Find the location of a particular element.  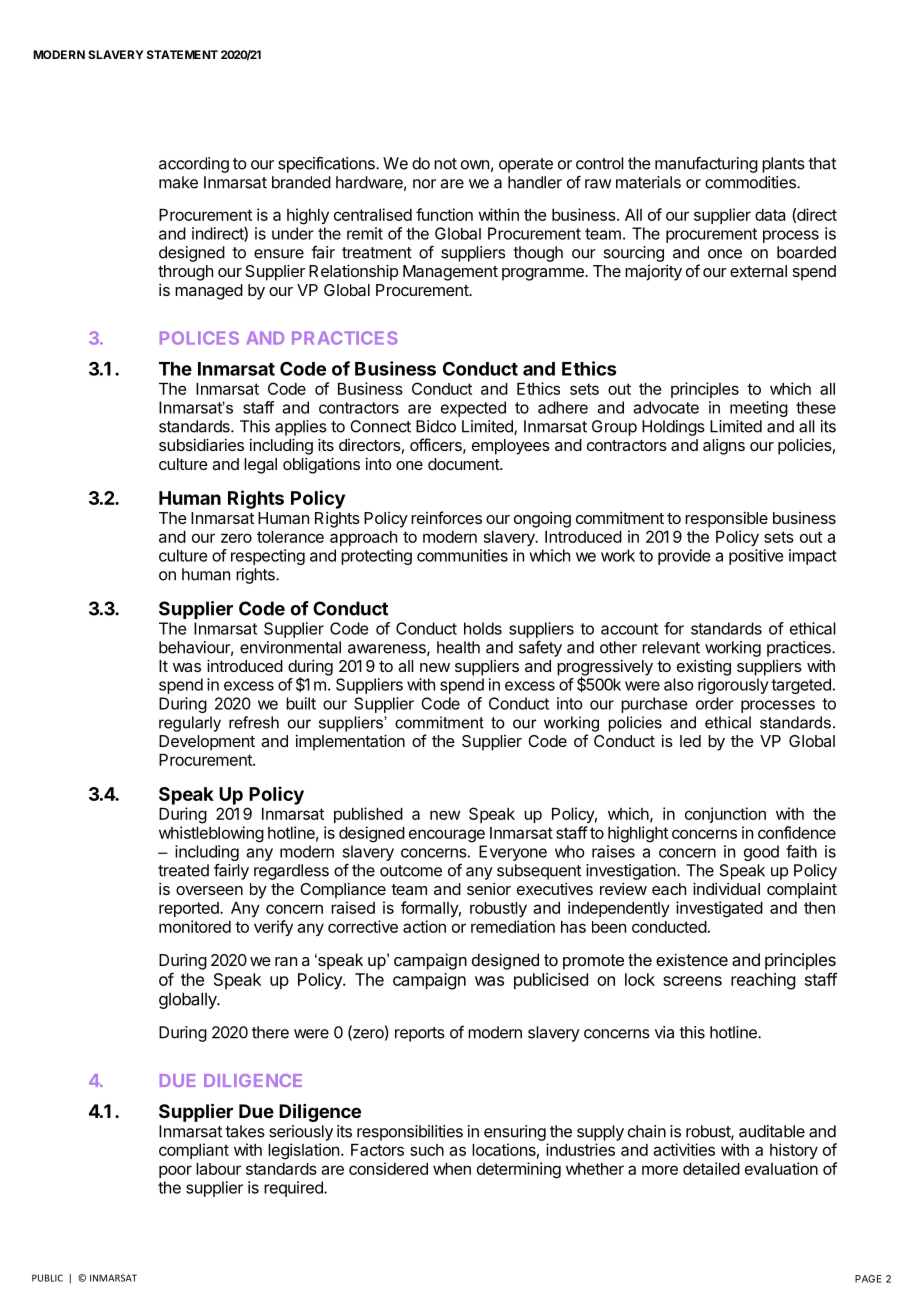

determining is located at coordinates (519, 1170).
